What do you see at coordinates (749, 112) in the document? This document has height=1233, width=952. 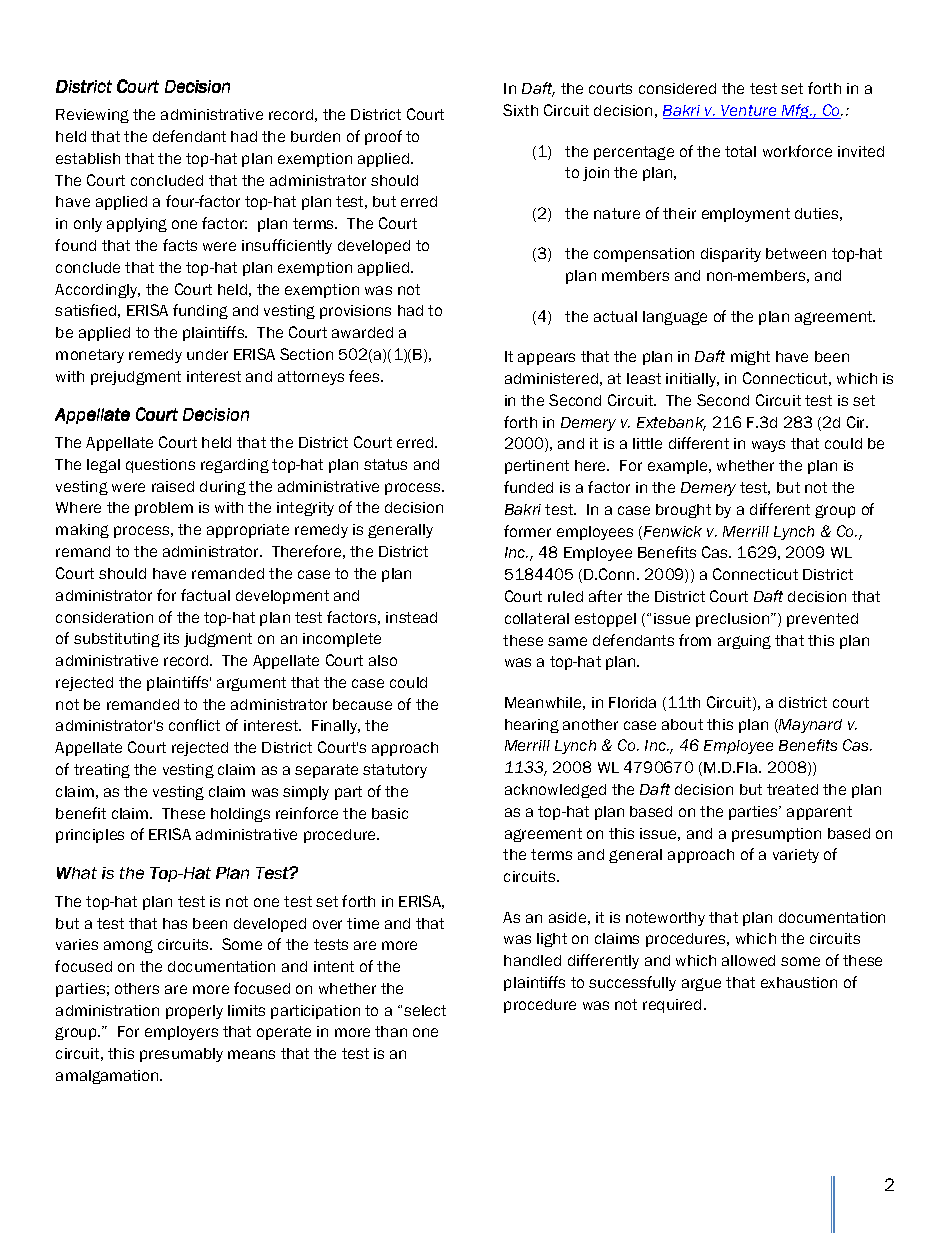 I see `Venture` at bounding box center [749, 112].
